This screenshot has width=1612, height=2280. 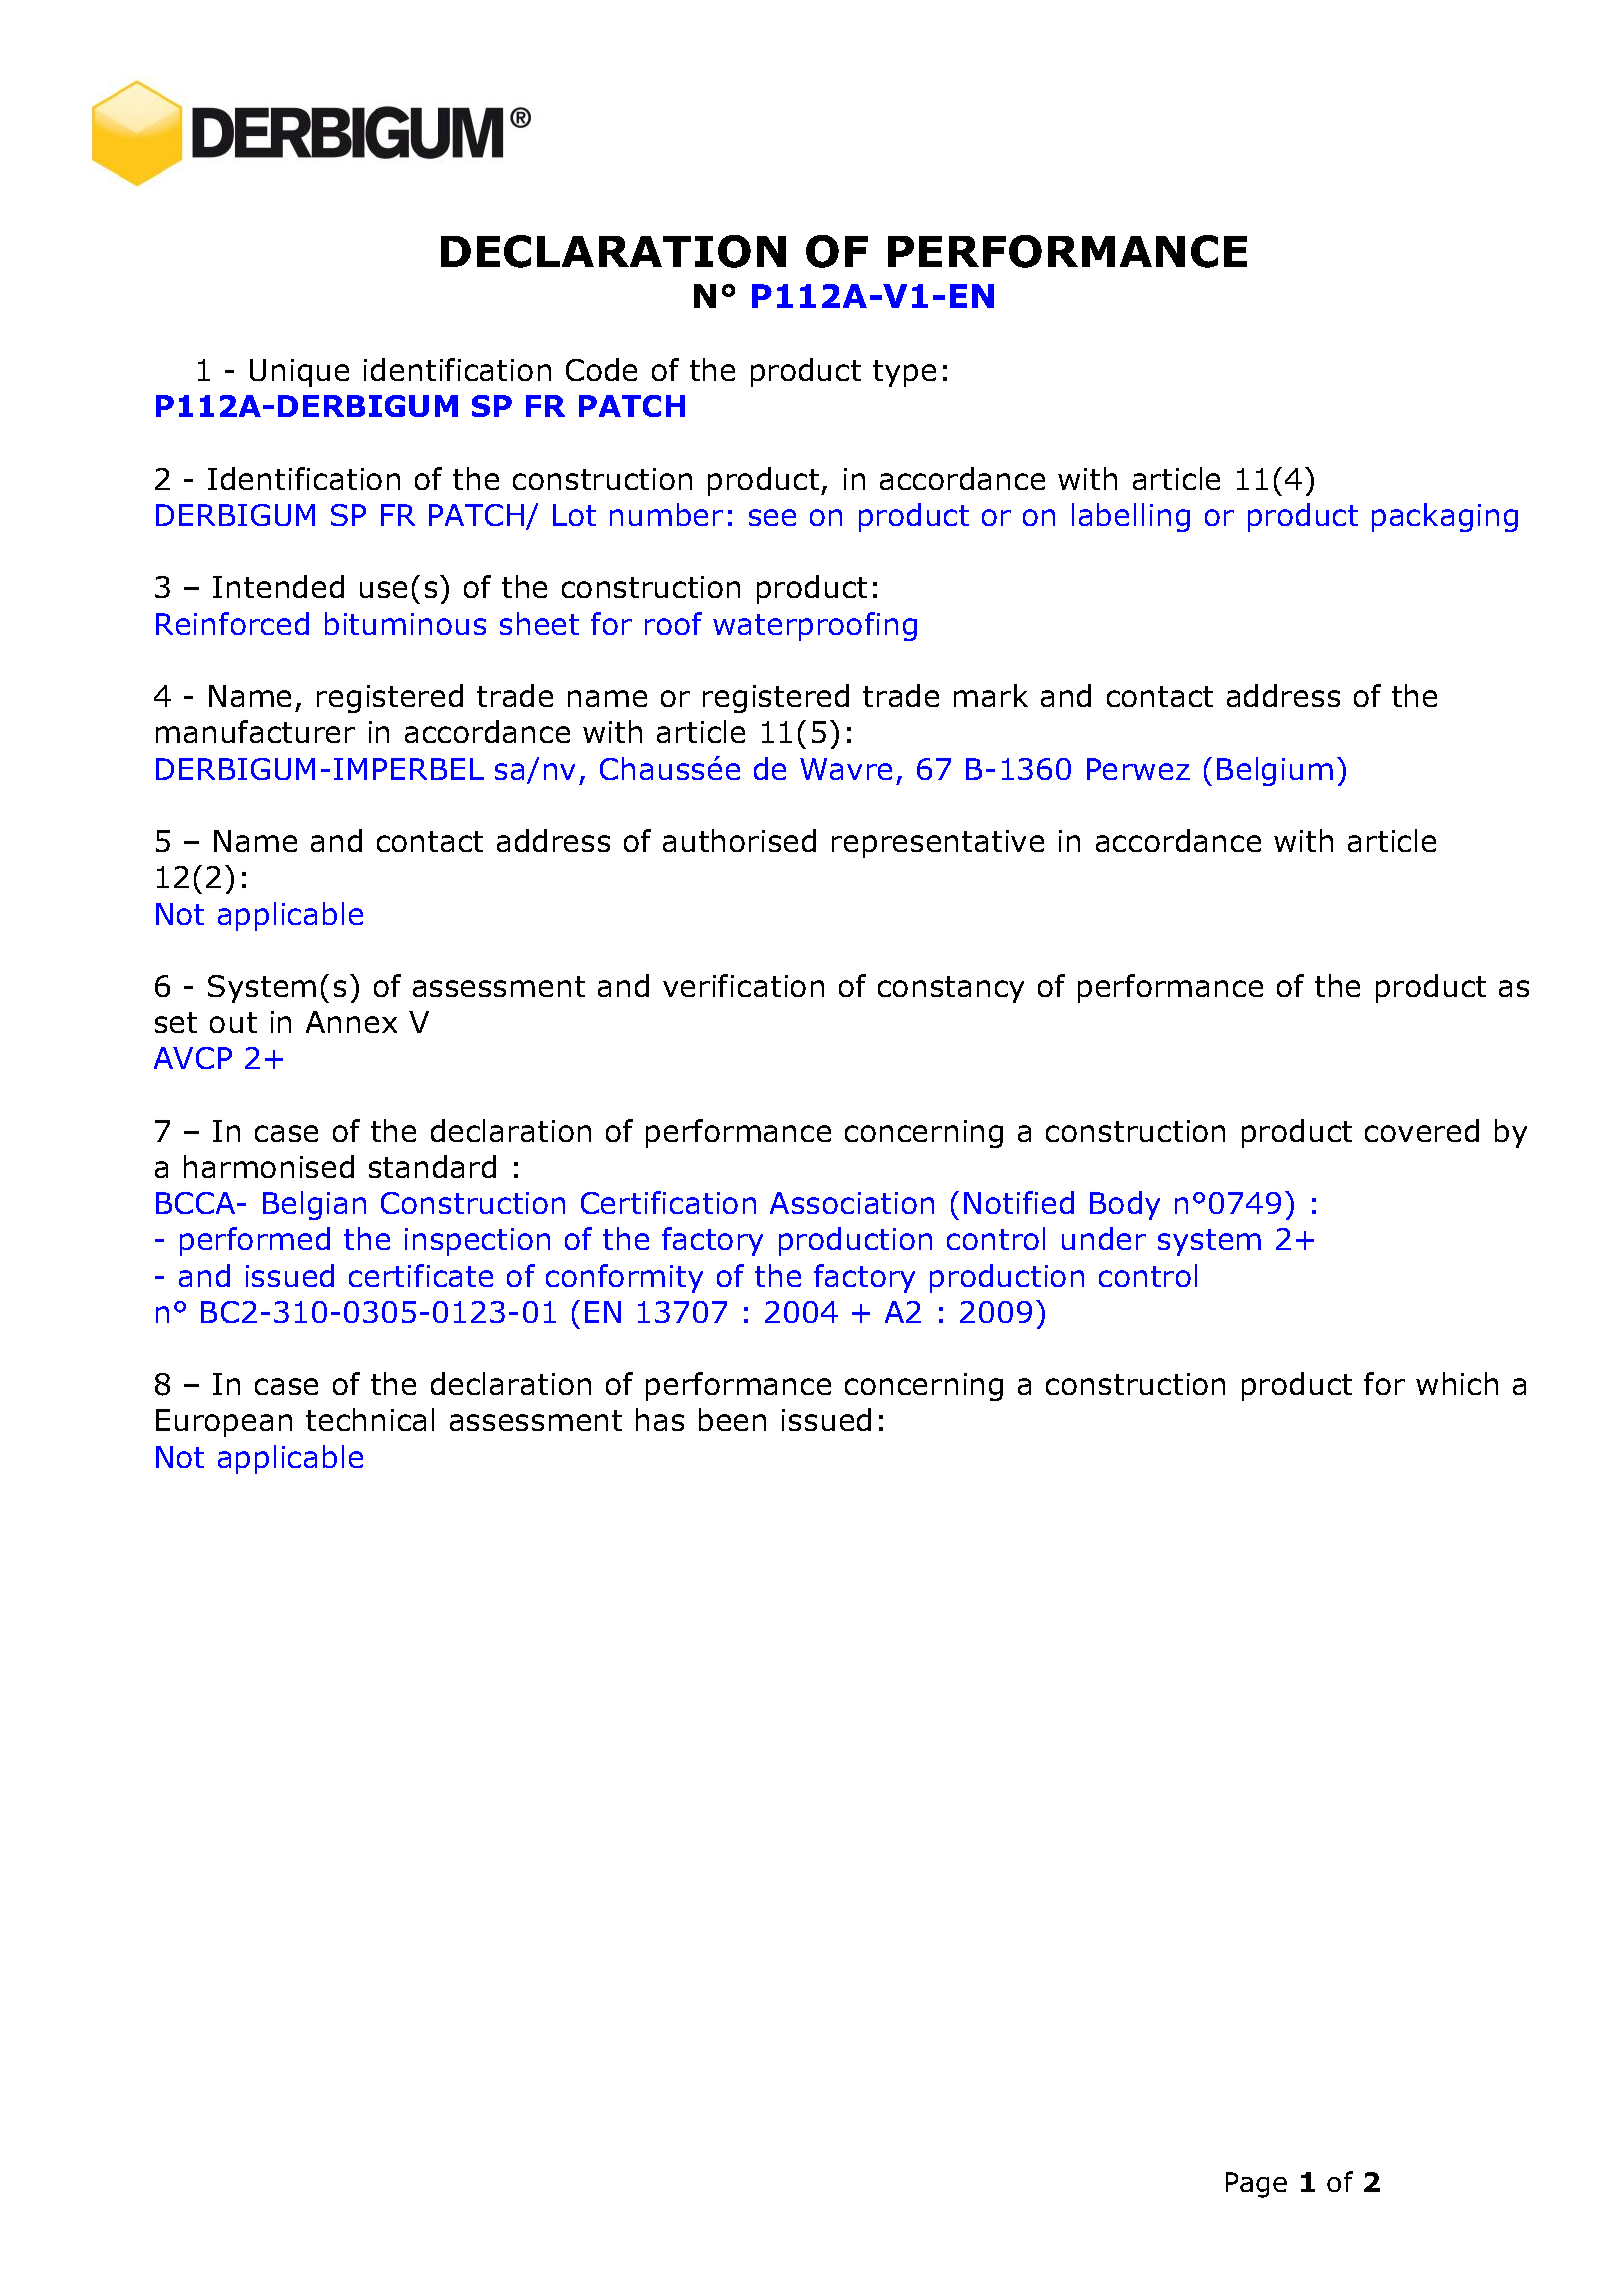 I want to click on which, so click(x=1457, y=1383).
